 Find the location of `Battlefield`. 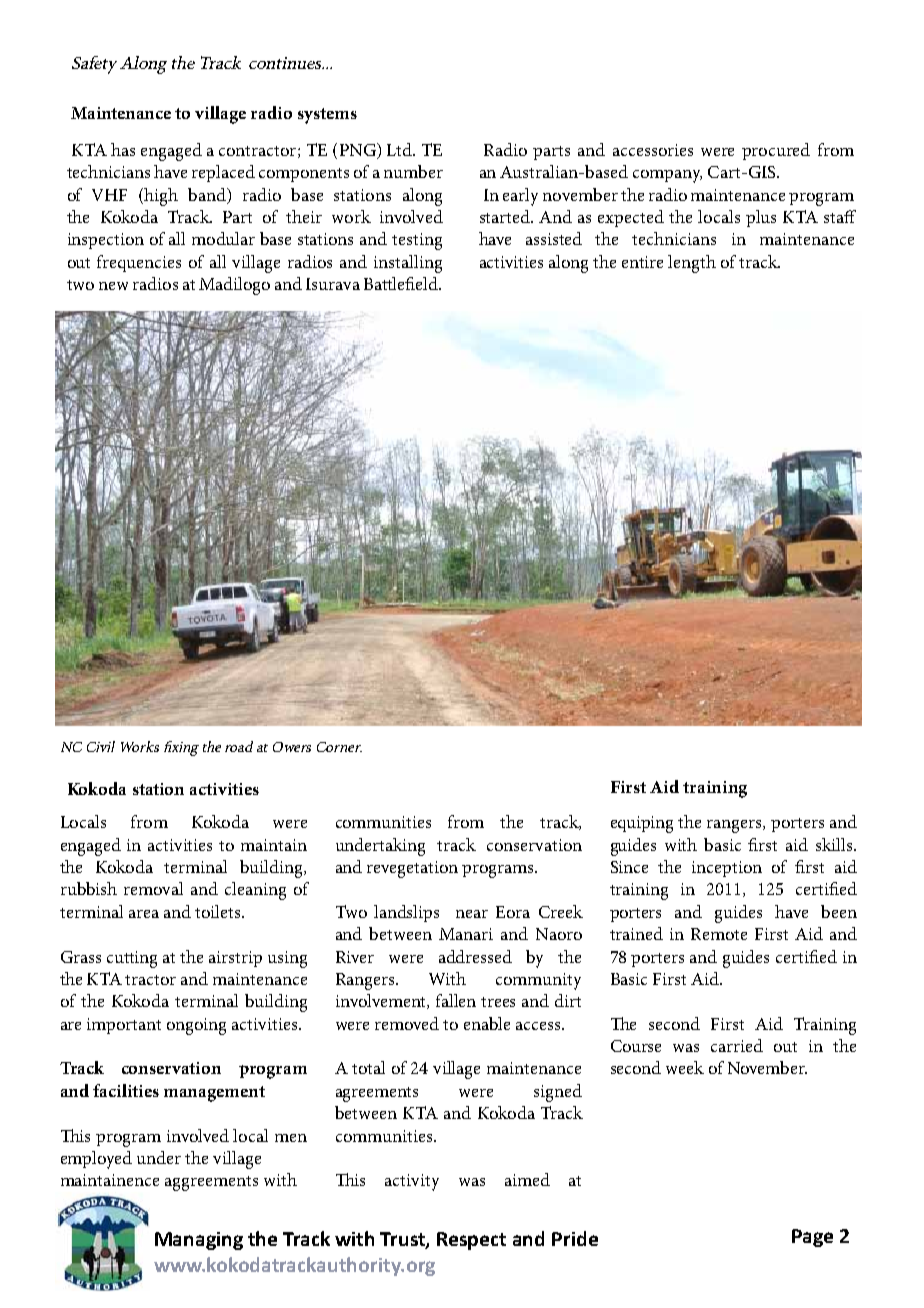

Battlefield is located at coordinates (402, 283).
